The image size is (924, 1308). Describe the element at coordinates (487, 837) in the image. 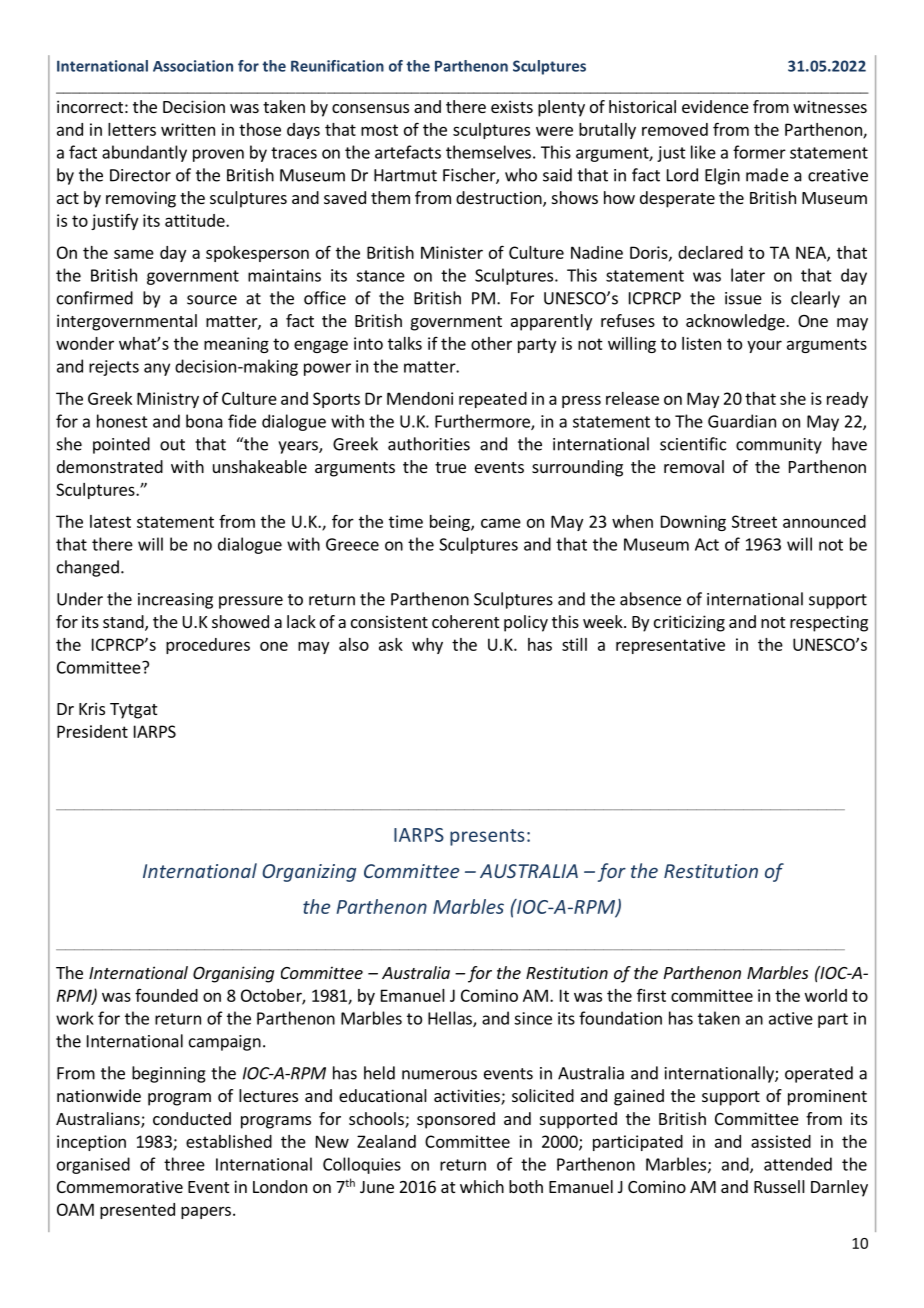

I see `presents` at that location.
